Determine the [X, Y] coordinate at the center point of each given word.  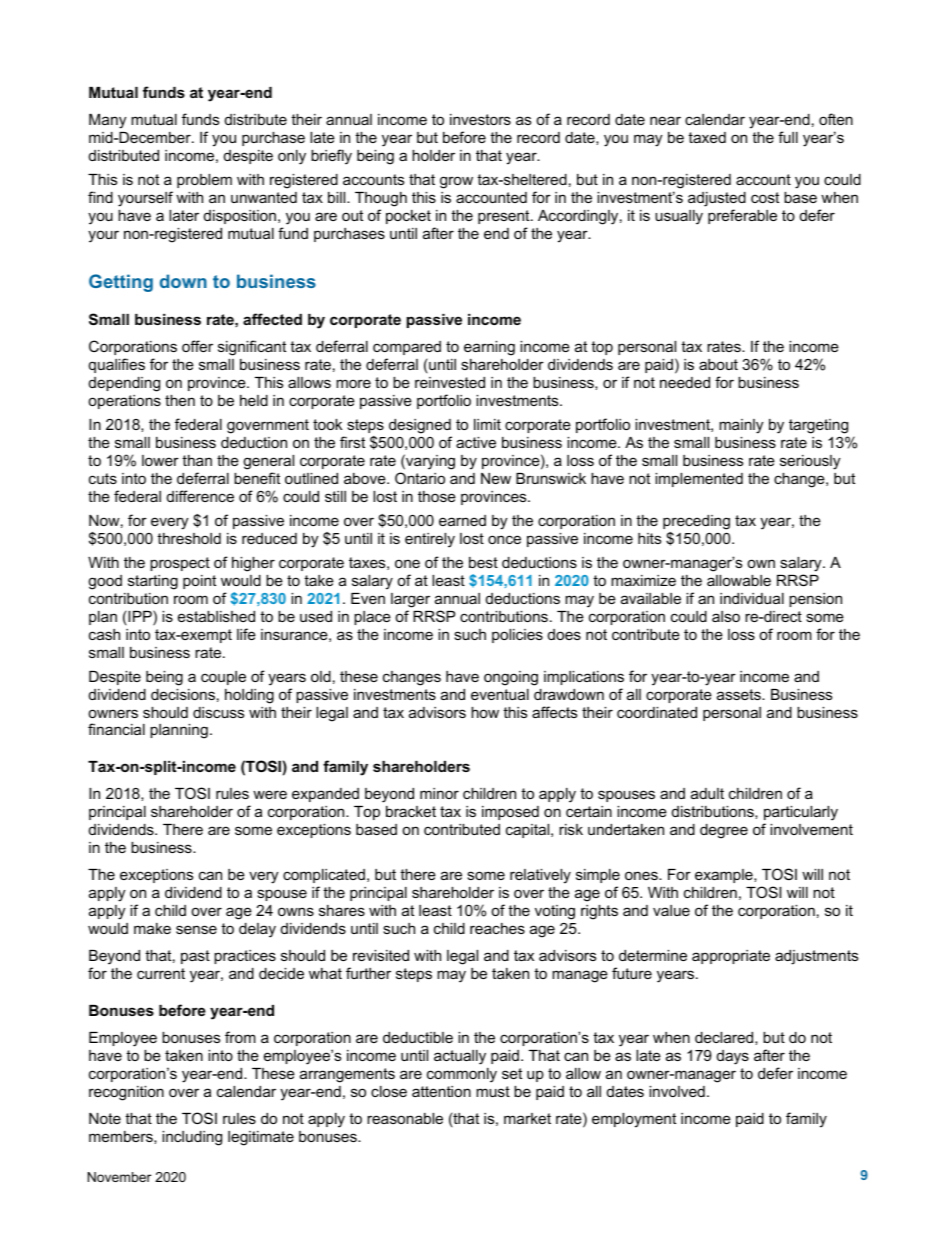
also [726, 616]
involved [677, 1091]
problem [204, 181]
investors [480, 119]
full [788, 137]
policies [517, 636]
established [216, 616]
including [192, 1138]
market [527, 1118]
